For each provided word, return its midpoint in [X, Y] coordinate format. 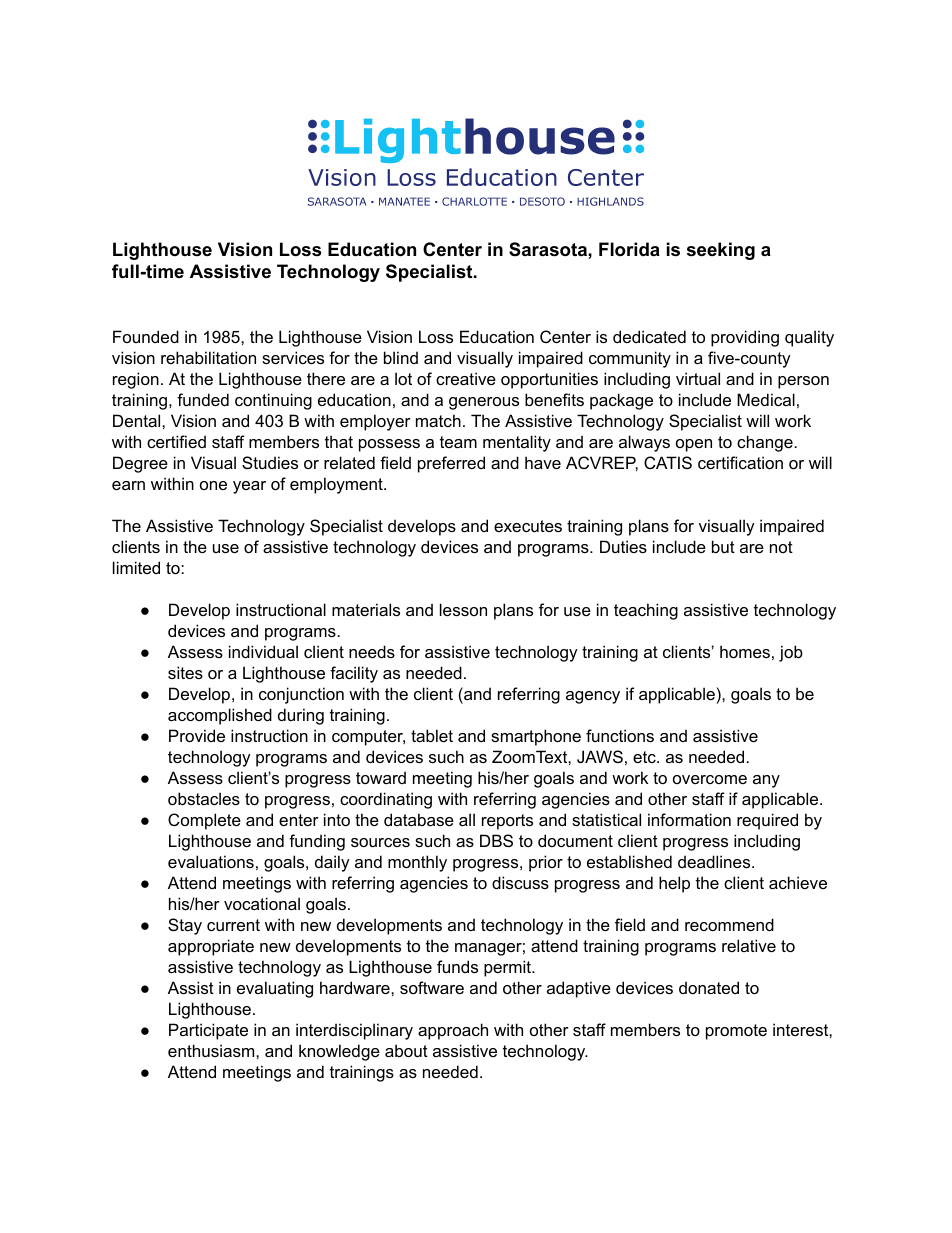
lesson [463, 609]
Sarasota [549, 249]
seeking [721, 251]
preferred [451, 464]
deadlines [715, 861]
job [791, 653]
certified [176, 441]
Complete [204, 821]
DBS [496, 840]
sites [185, 672]
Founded [146, 336]
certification [740, 462]
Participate [208, 1031]
